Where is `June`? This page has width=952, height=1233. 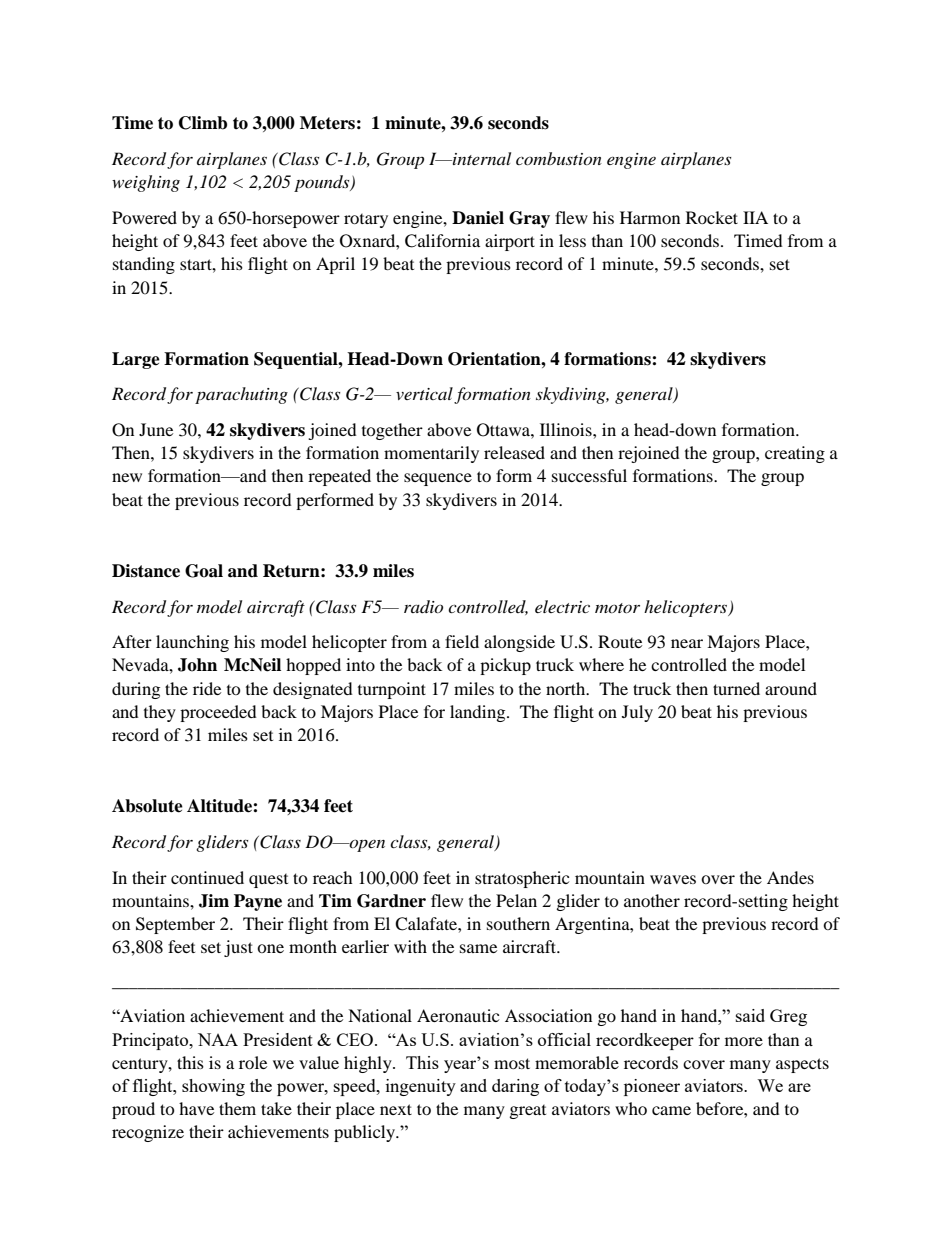
June is located at coordinates (156, 429).
